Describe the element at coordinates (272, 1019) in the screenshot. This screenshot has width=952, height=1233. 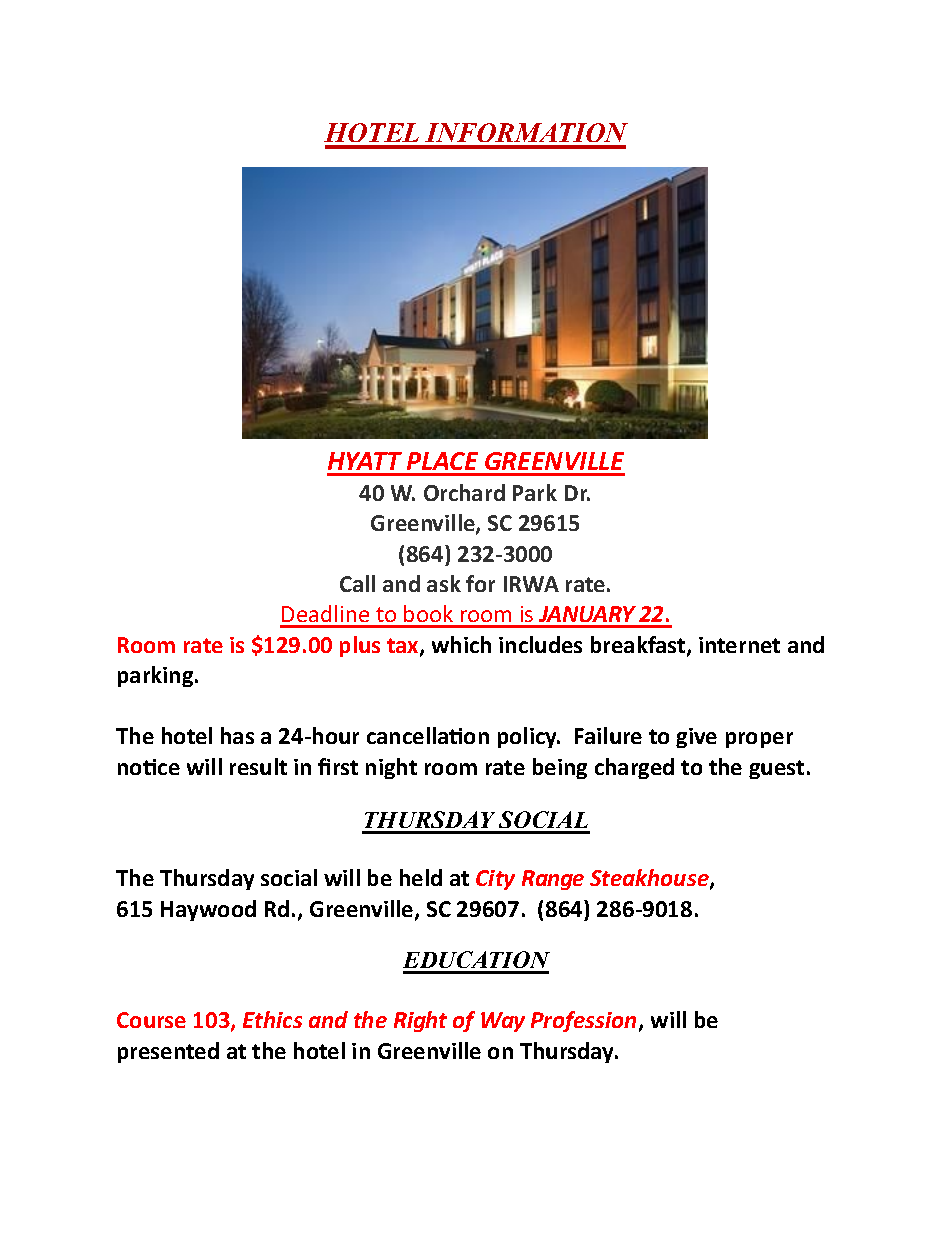
I see `Ethics` at that location.
